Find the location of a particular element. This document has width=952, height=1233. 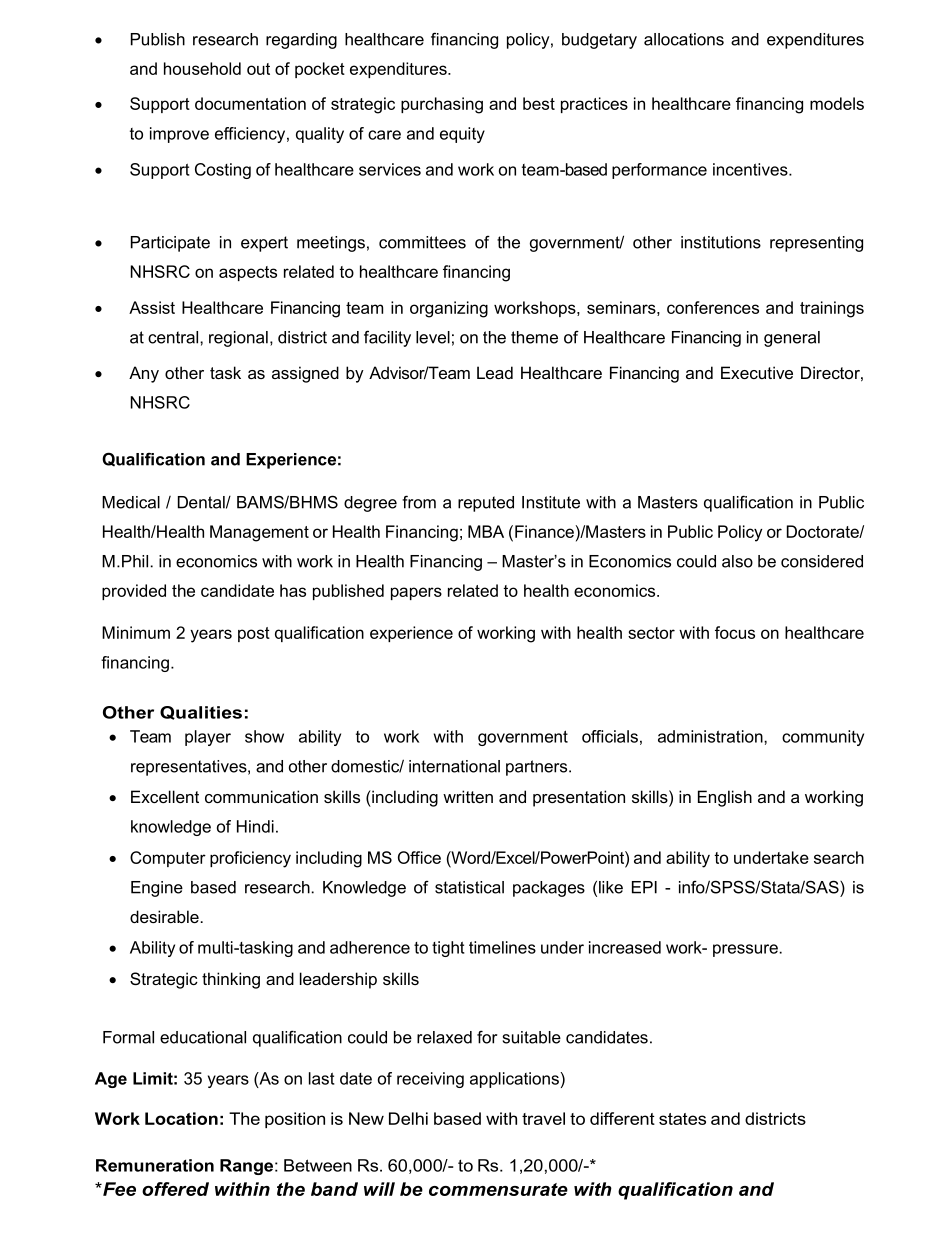

models is located at coordinates (837, 103).
